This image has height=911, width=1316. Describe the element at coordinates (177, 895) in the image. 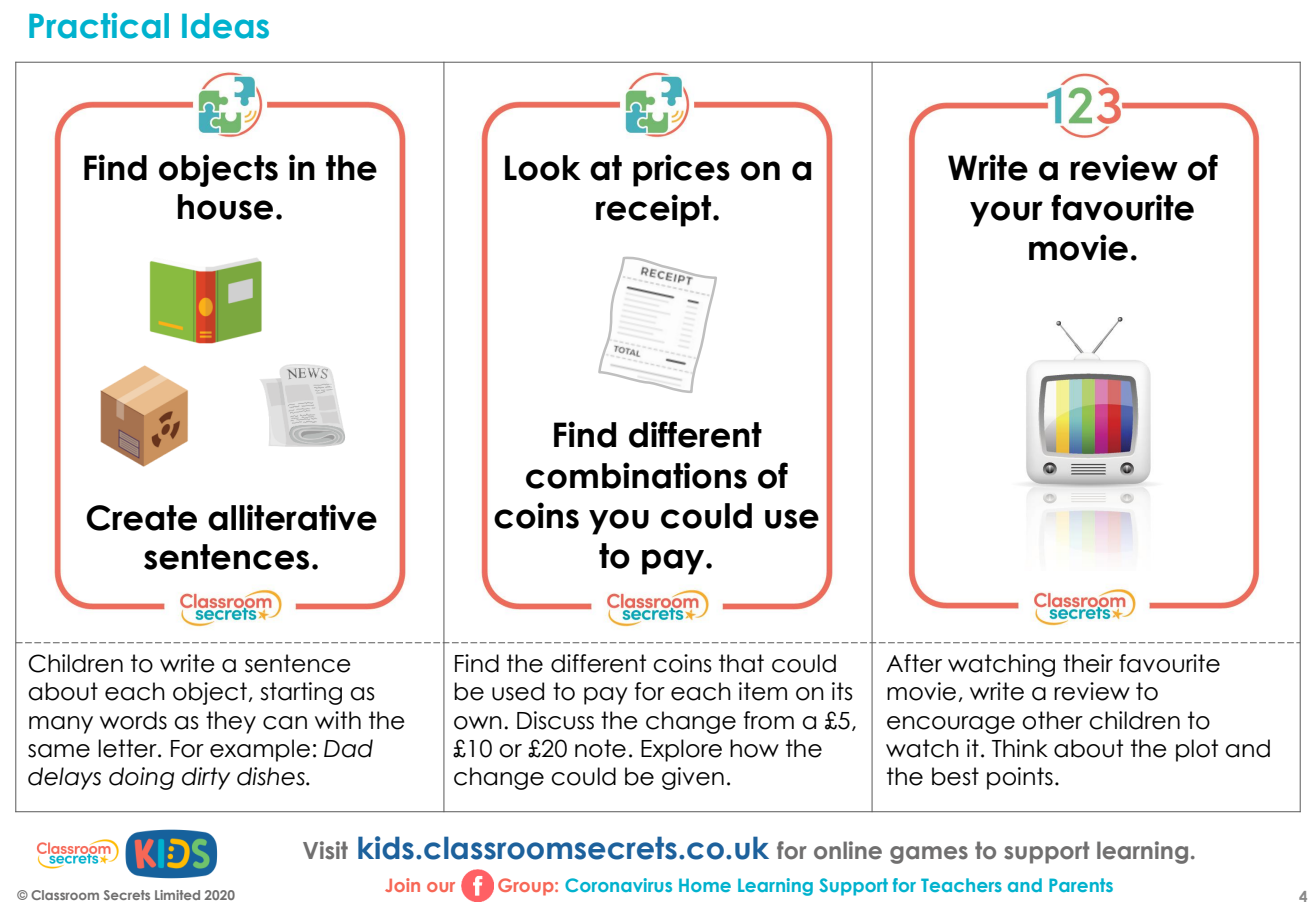

I see `Limited` at that location.
